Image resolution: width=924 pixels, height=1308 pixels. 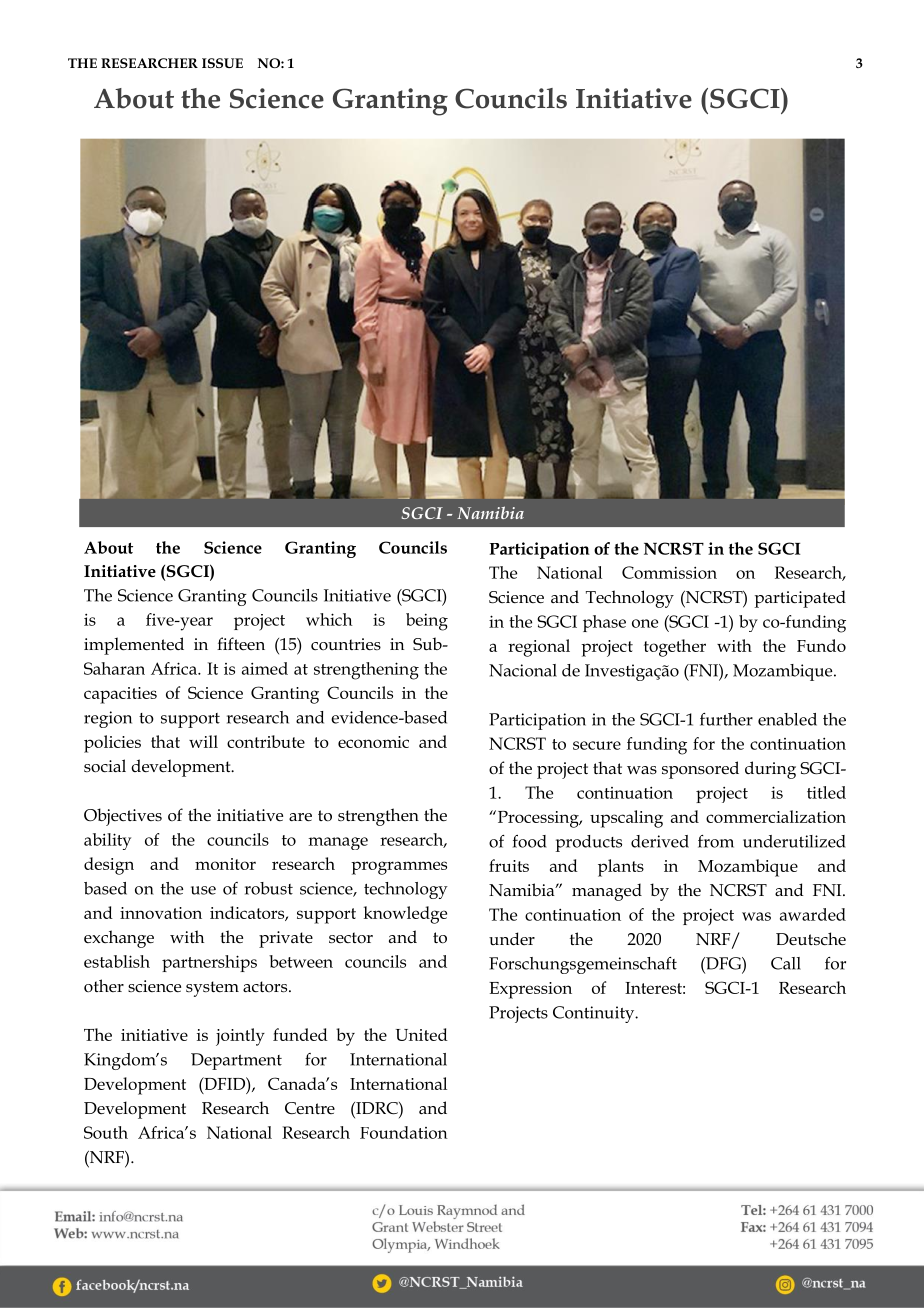 I want to click on which, so click(x=329, y=619).
